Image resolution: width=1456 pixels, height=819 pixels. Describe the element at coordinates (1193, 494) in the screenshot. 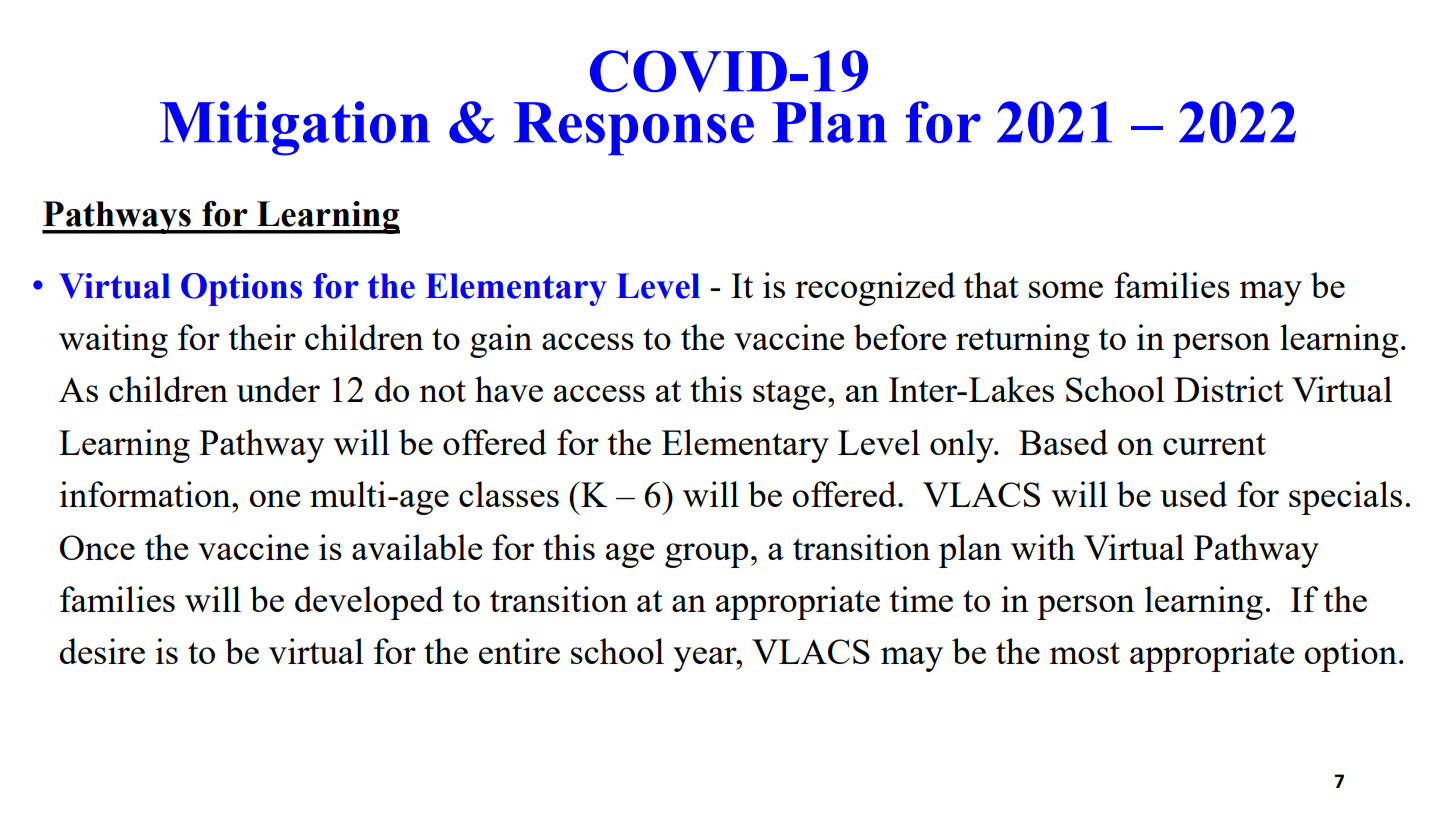

I see `used` at that location.
